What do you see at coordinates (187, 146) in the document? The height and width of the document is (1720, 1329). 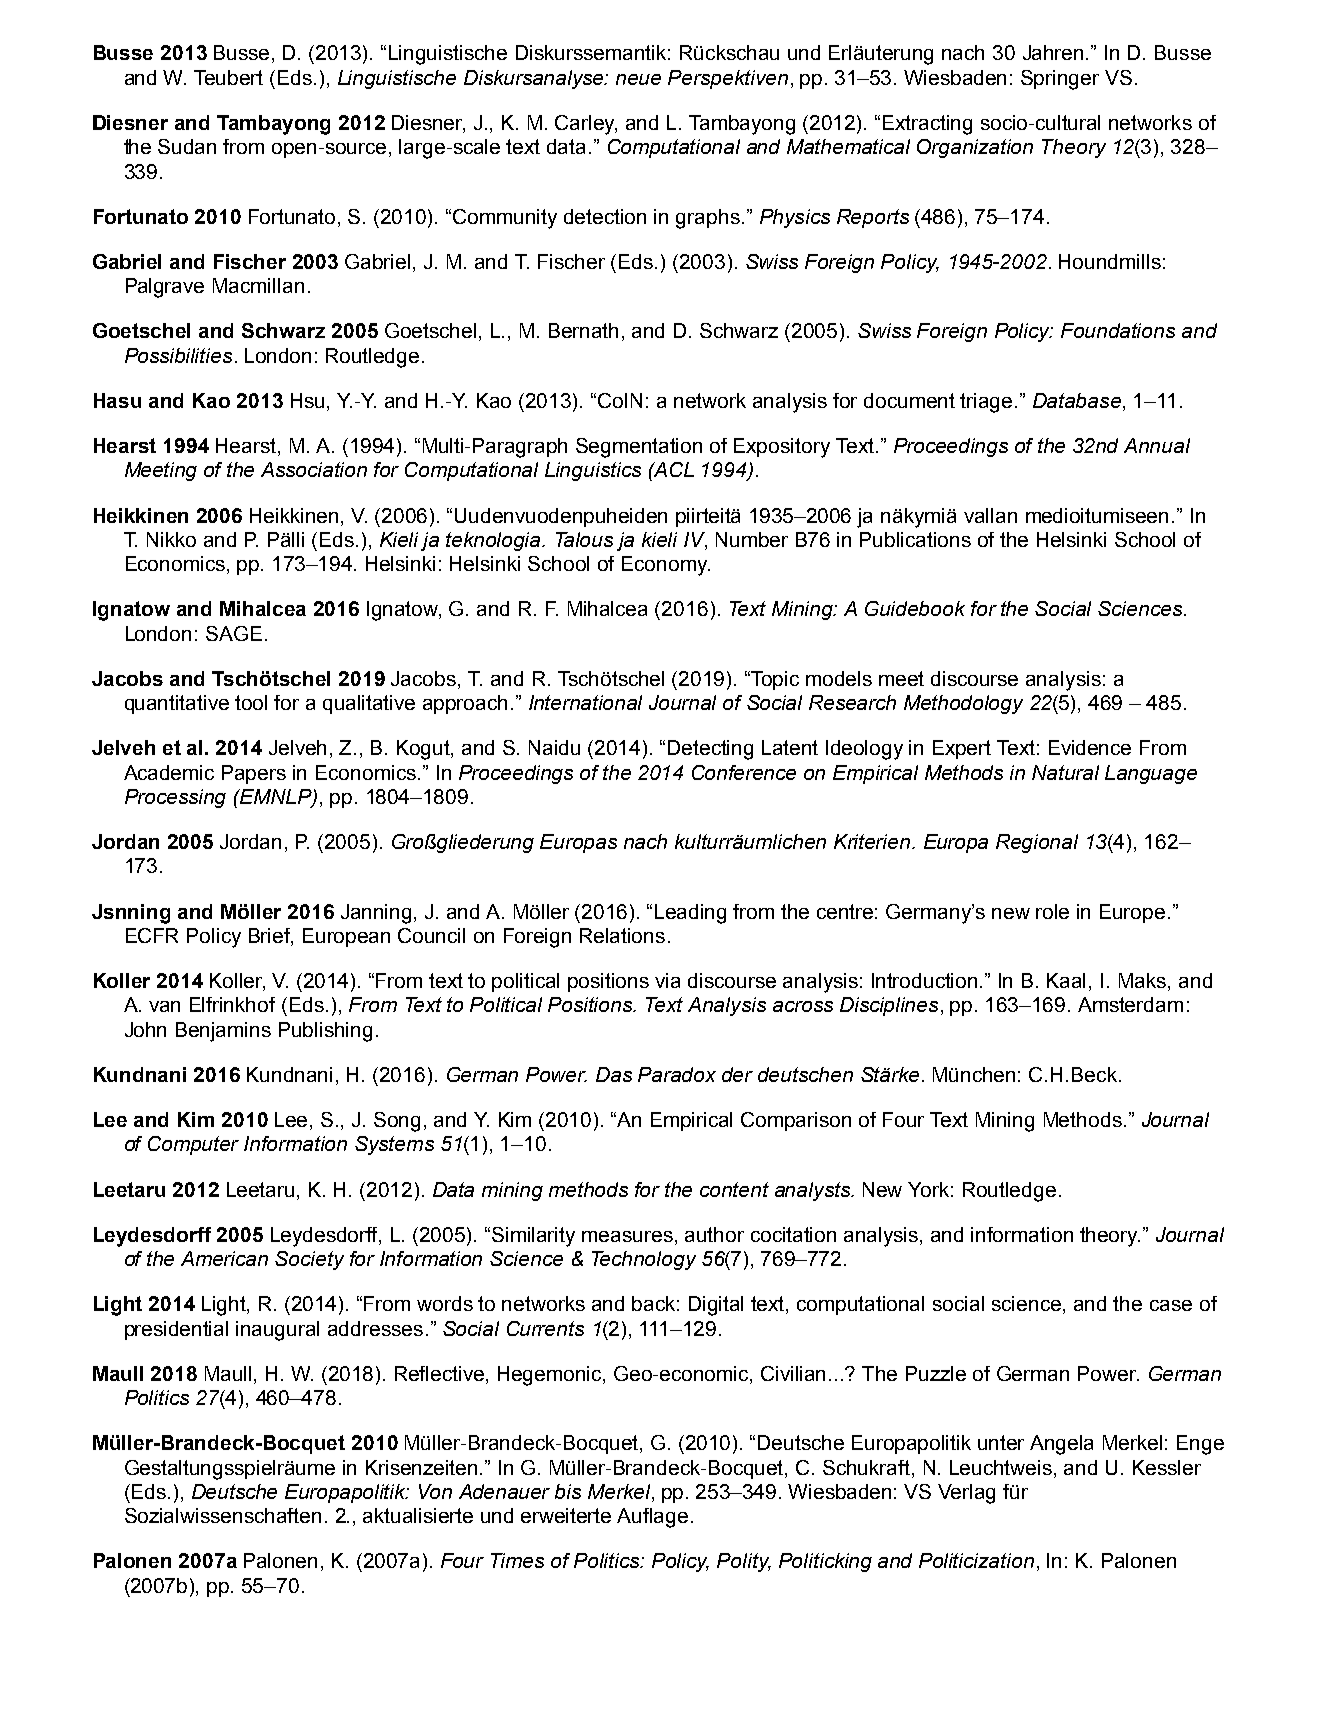 I see `Sudan` at bounding box center [187, 146].
